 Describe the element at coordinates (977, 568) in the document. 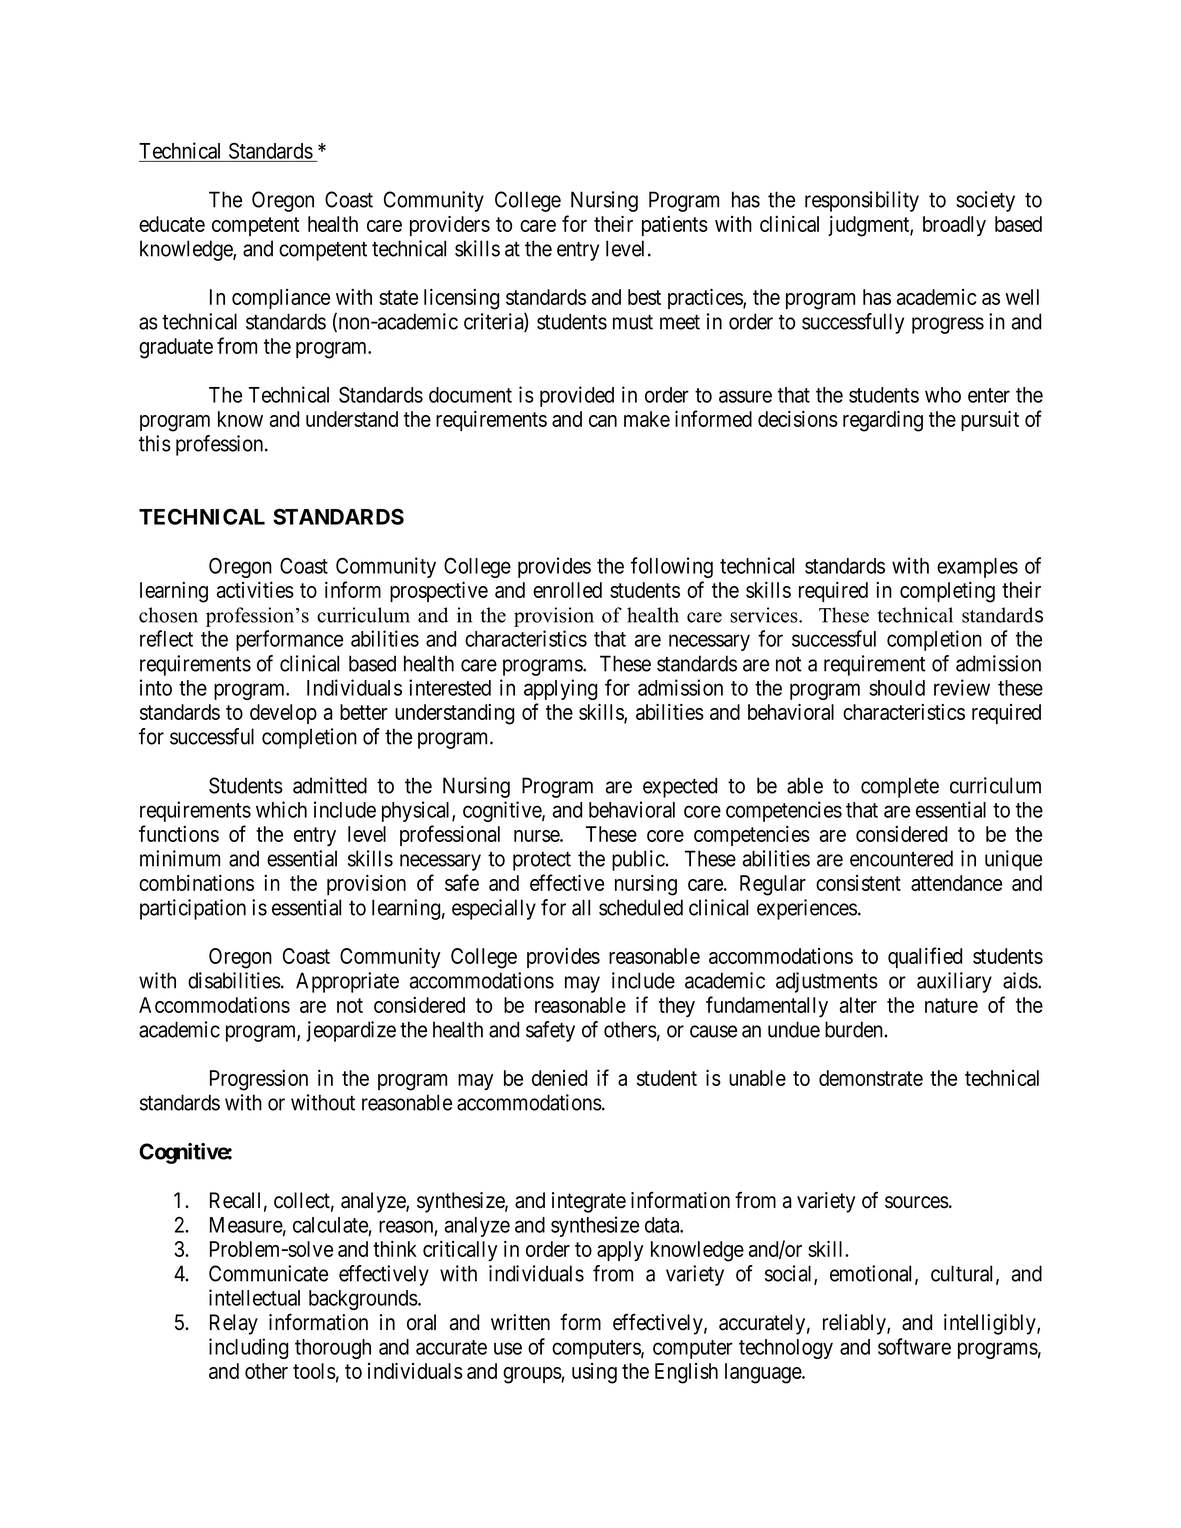

I see `examples` at that location.
